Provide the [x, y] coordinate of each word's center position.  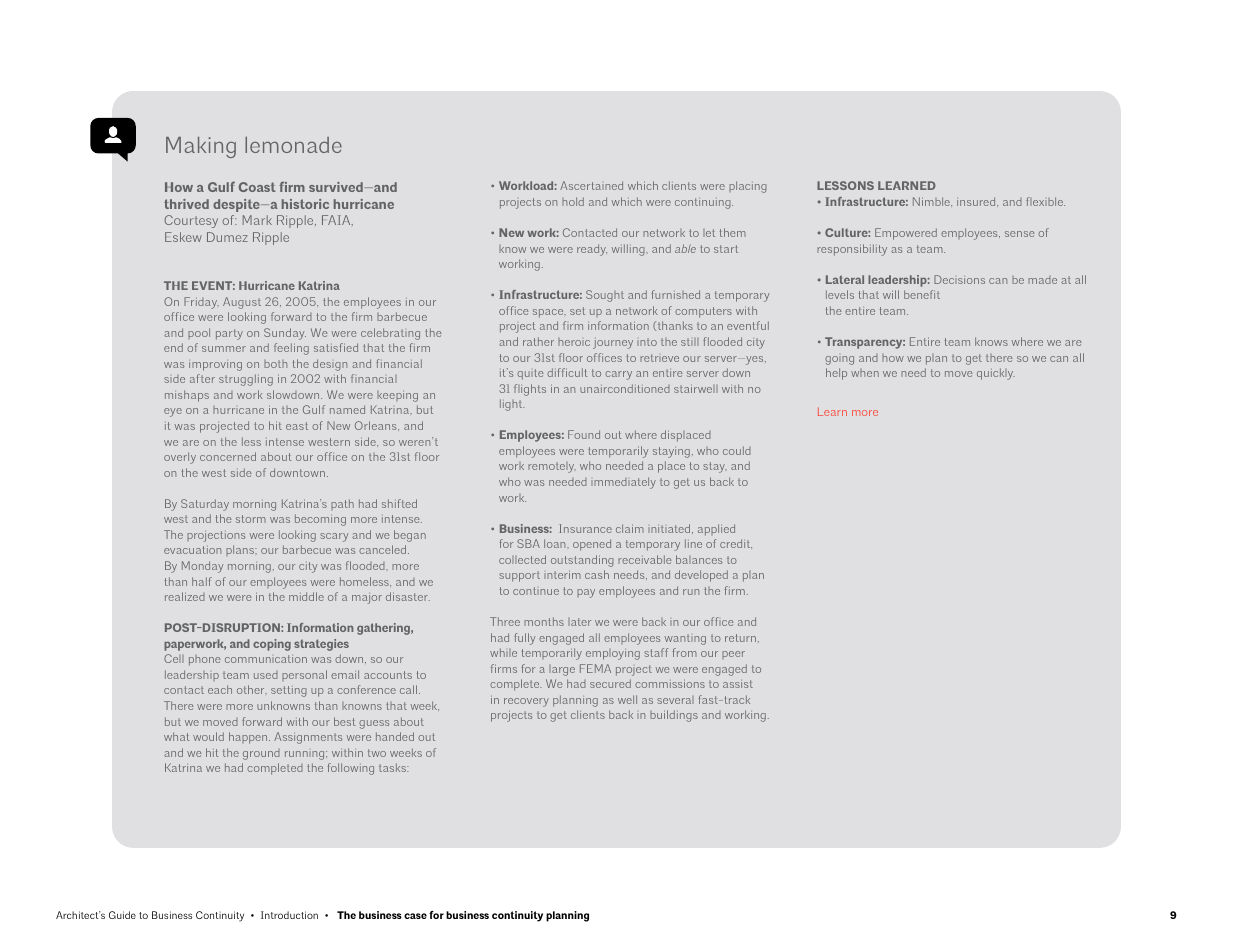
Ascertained [591, 185]
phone [205, 660]
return [740, 638]
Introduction [289, 915]
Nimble [932, 201]
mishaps [187, 396]
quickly [996, 374]
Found [584, 434]
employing [613, 654]
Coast [257, 187]
